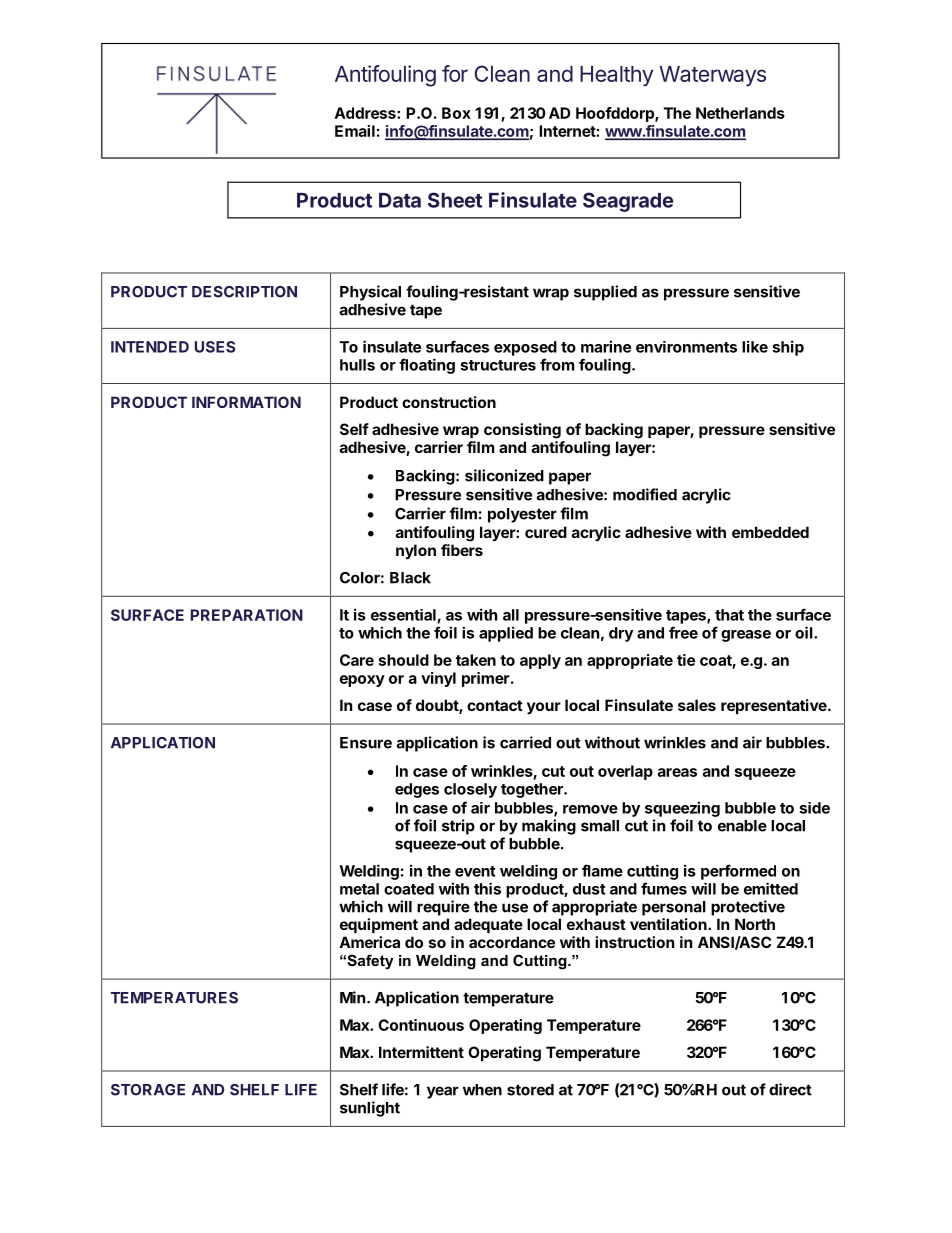  I want to click on USES, so click(214, 347).
